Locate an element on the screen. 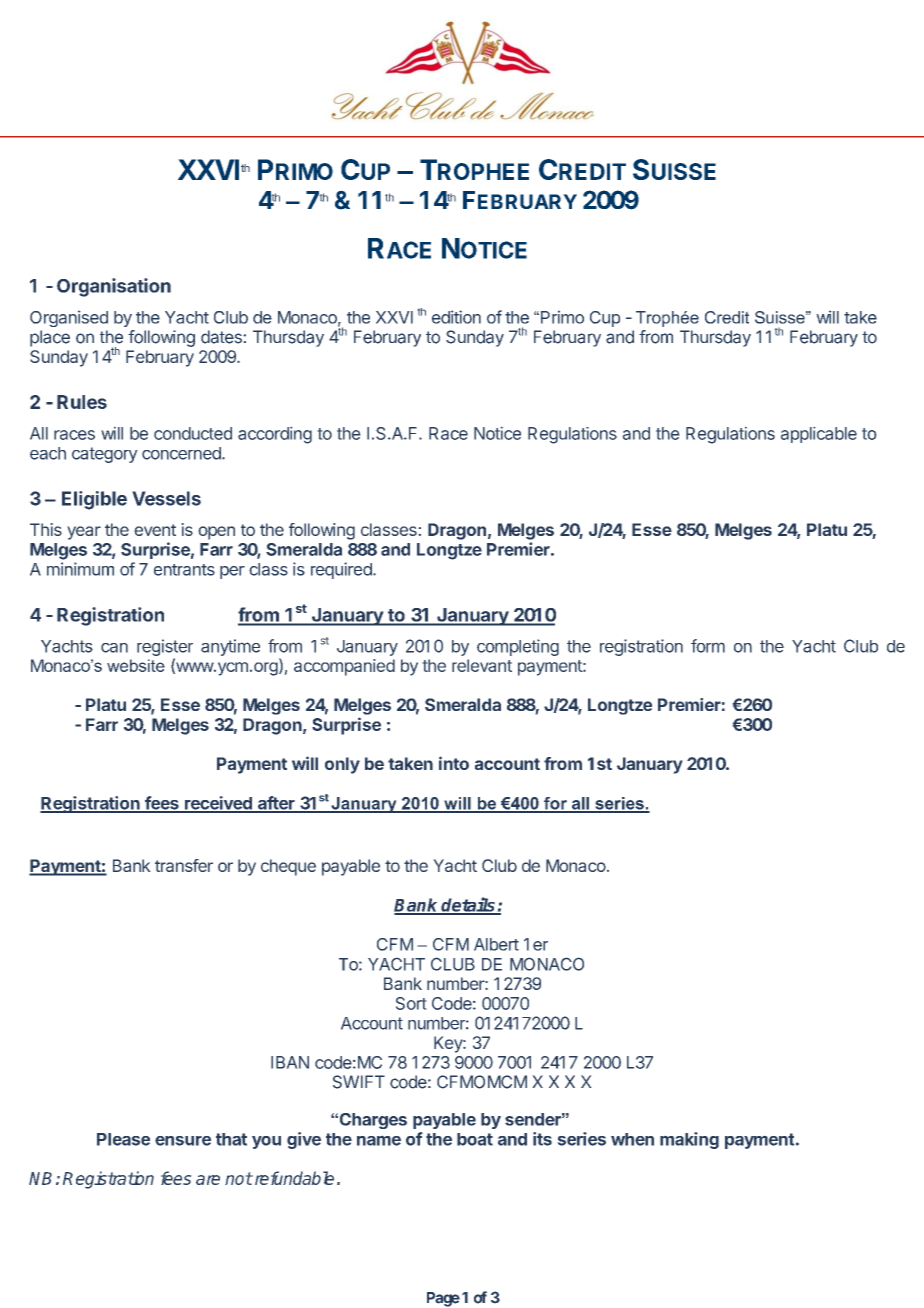 This screenshot has width=924, height=1308. Organisation is located at coordinates (114, 287).
